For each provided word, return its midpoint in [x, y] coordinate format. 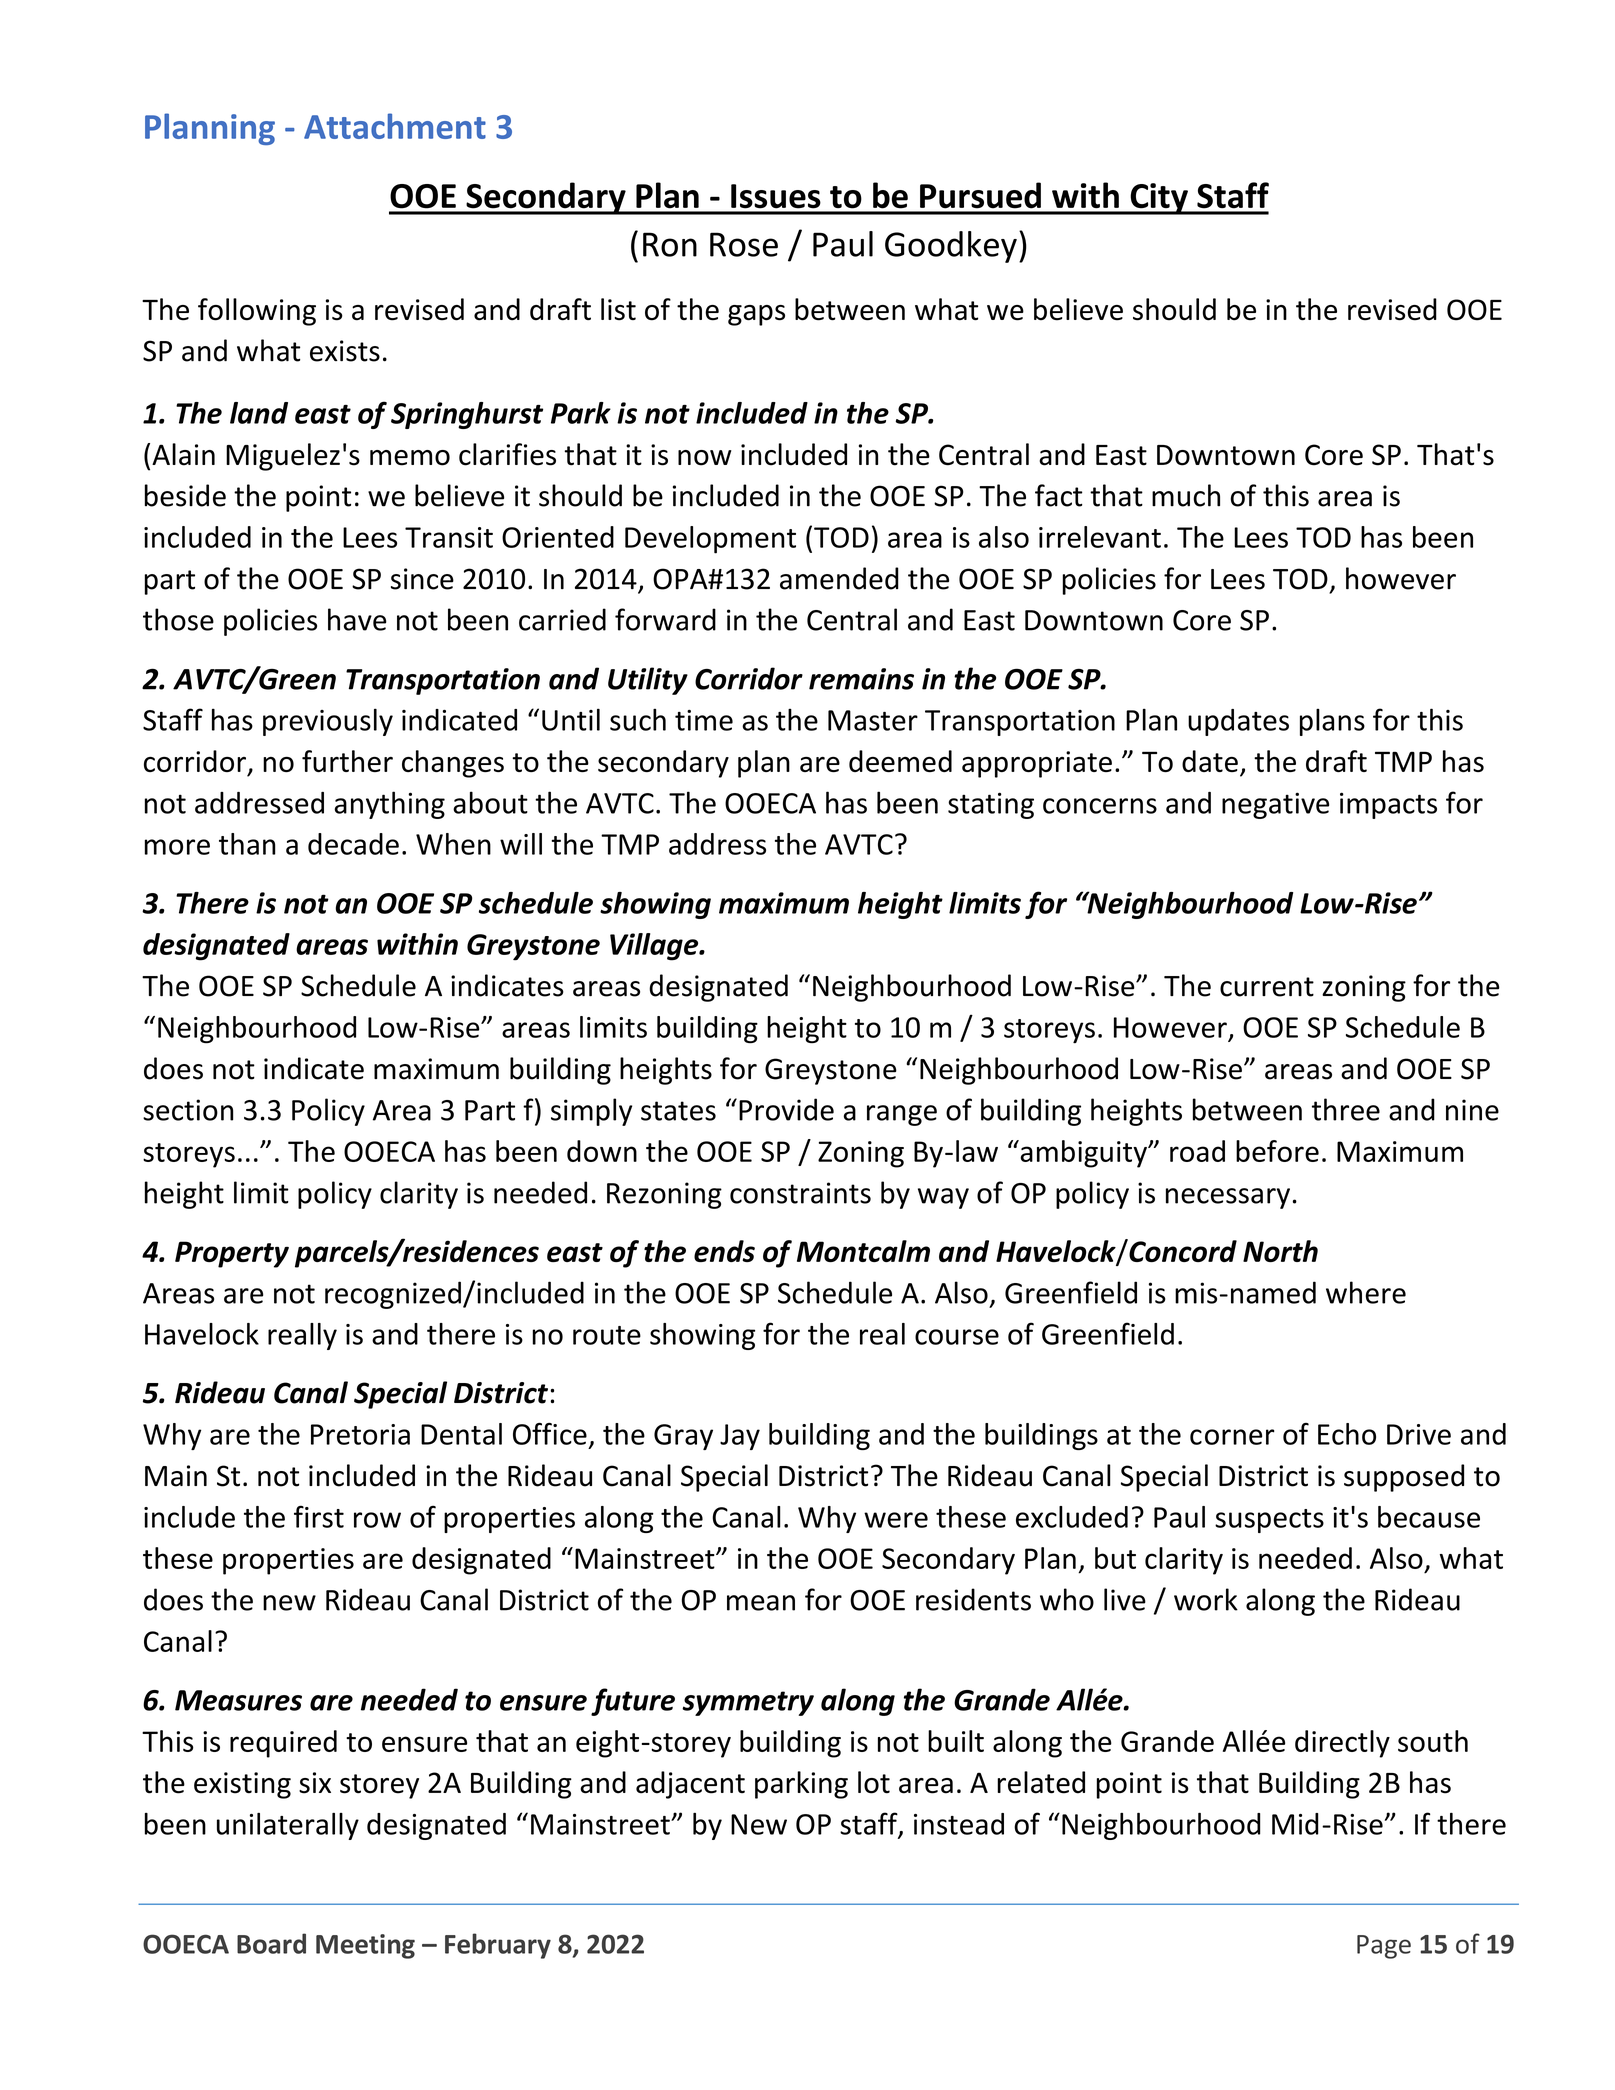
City [1159, 199]
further [347, 761]
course [957, 1337]
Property [232, 1254]
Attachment [395, 126]
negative [1275, 805]
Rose [744, 244]
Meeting [365, 1946]
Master [873, 720]
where [1366, 1292]
